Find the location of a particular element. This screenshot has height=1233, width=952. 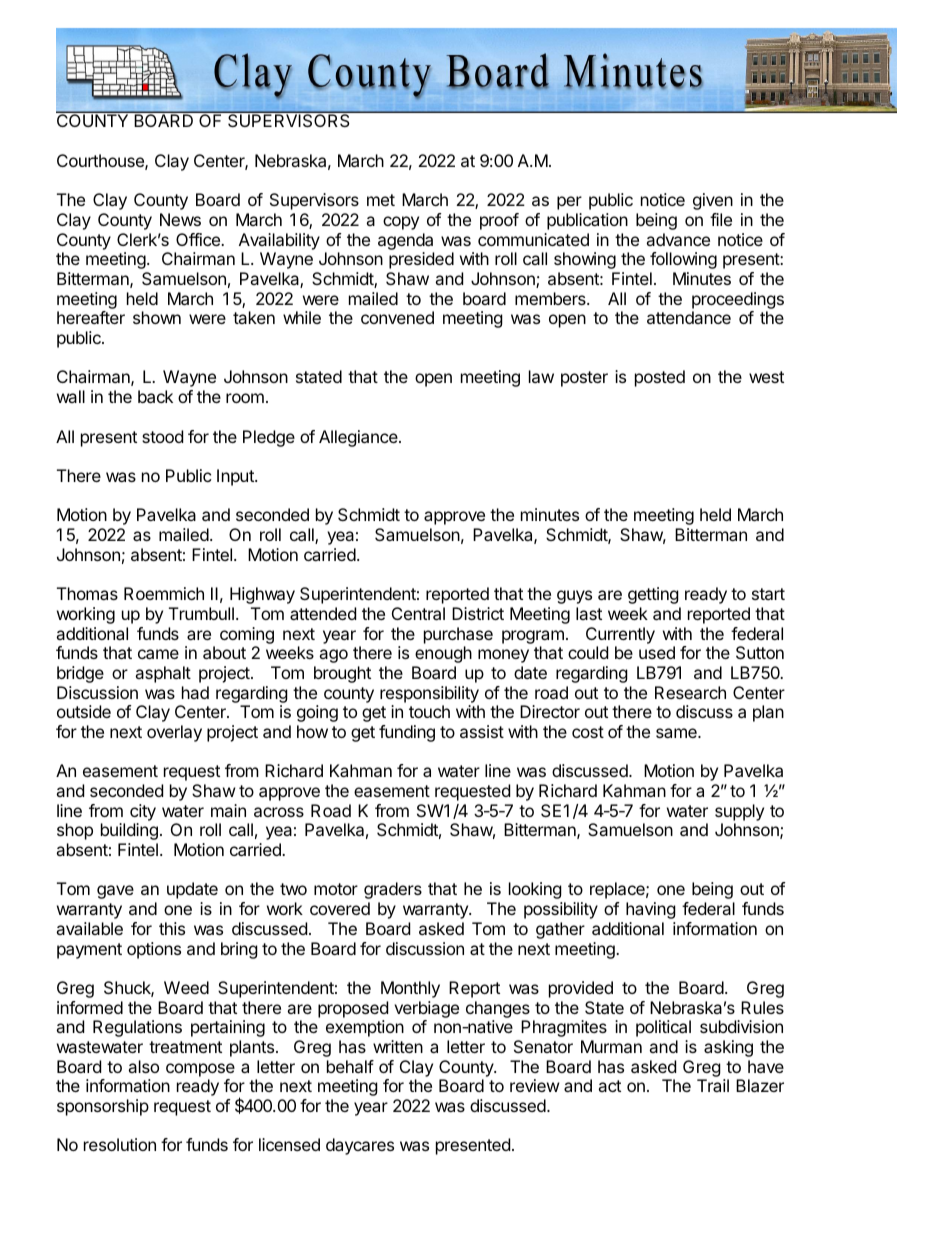

Trail is located at coordinates (713, 1085).
